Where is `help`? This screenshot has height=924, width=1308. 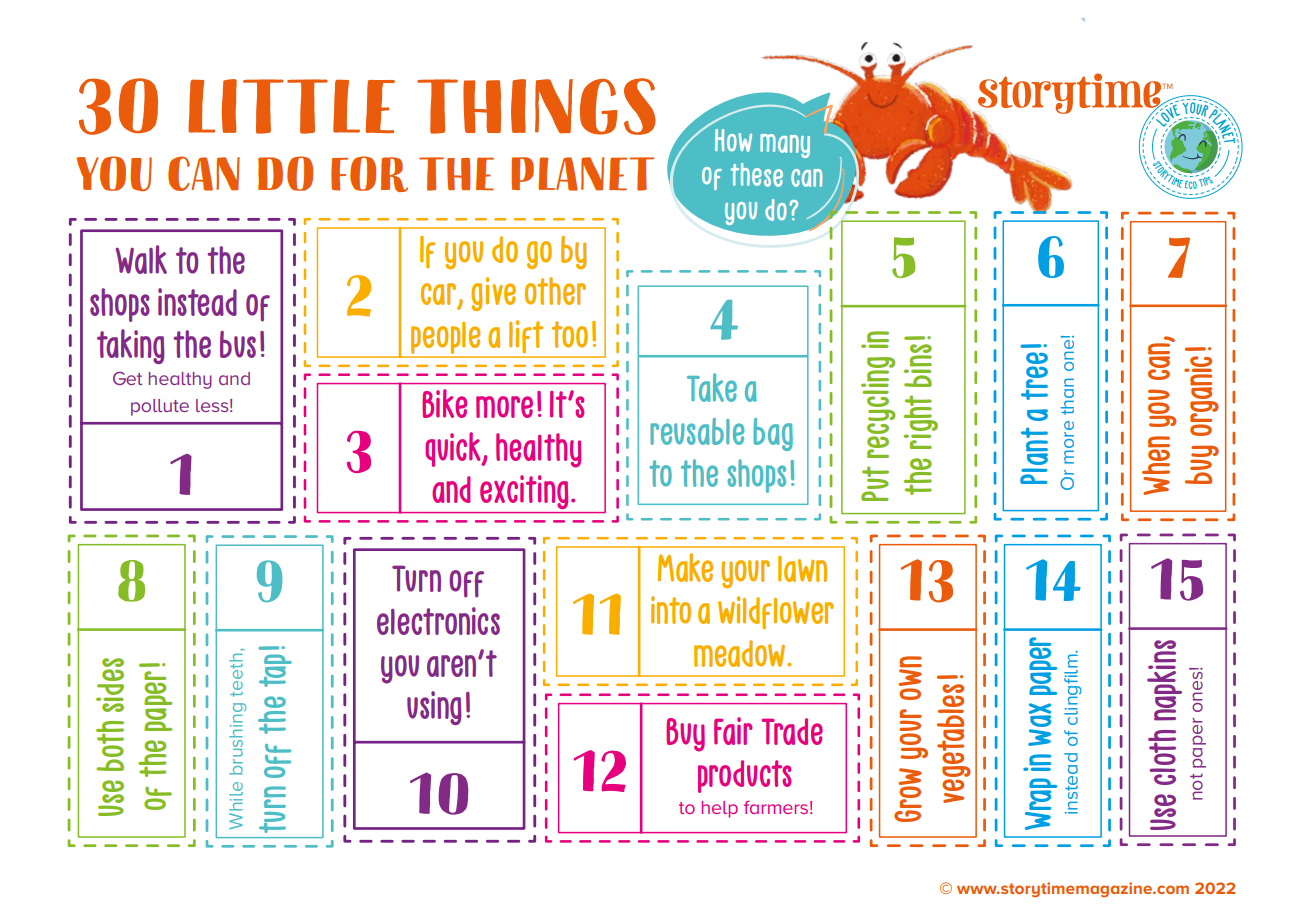
help is located at coordinates (720, 809).
